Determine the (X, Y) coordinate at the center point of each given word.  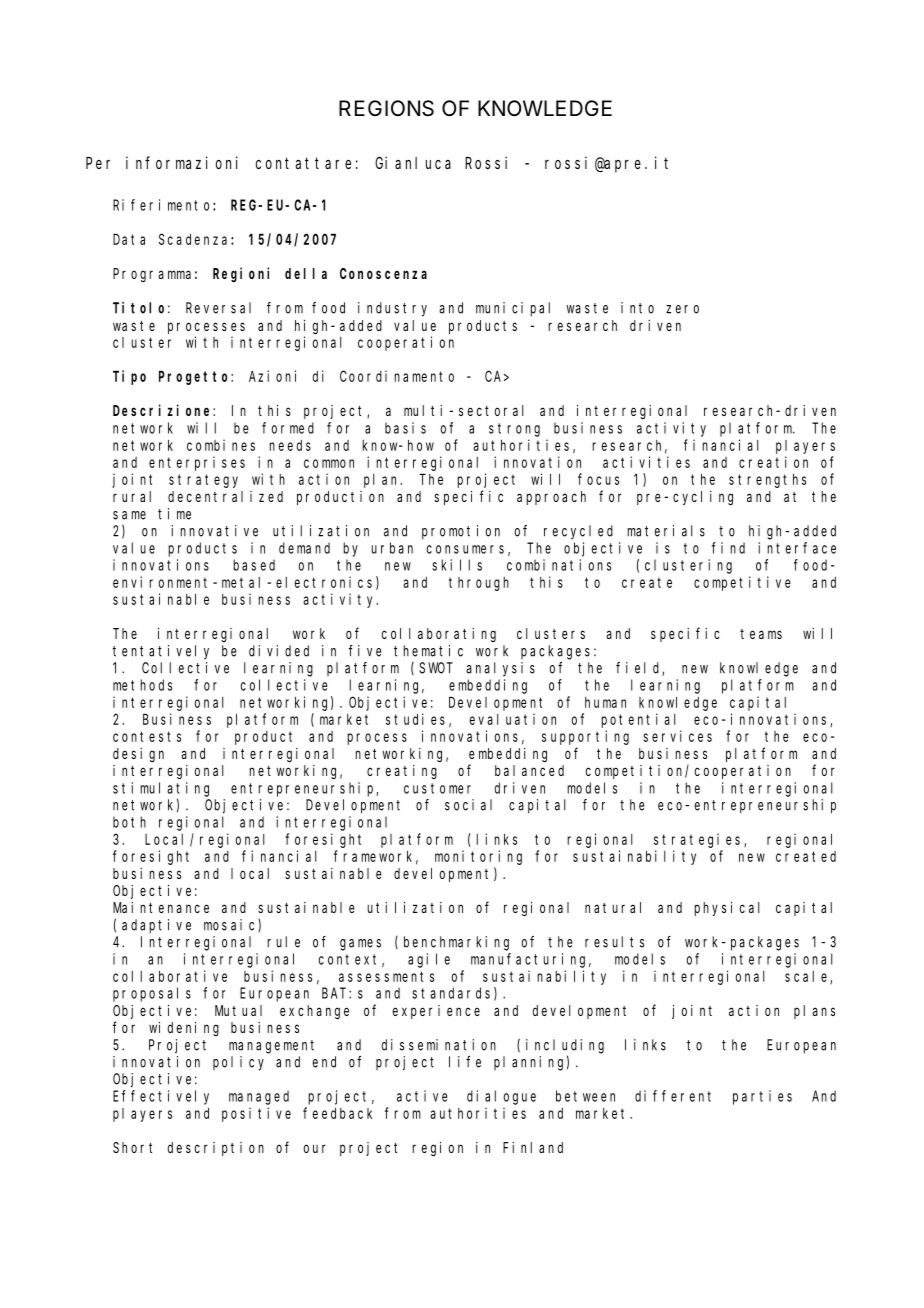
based (254, 565)
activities (646, 462)
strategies (699, 840)
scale (808, 977)
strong (514, 430)
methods (142, 685)
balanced (529, 770)
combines (221, 445)
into (637, 308)
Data (129, 239)
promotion (461, 532)
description (216, 1149)
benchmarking (456, 943)
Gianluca (413, 162)
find (728, 548)
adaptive (156, 926)
